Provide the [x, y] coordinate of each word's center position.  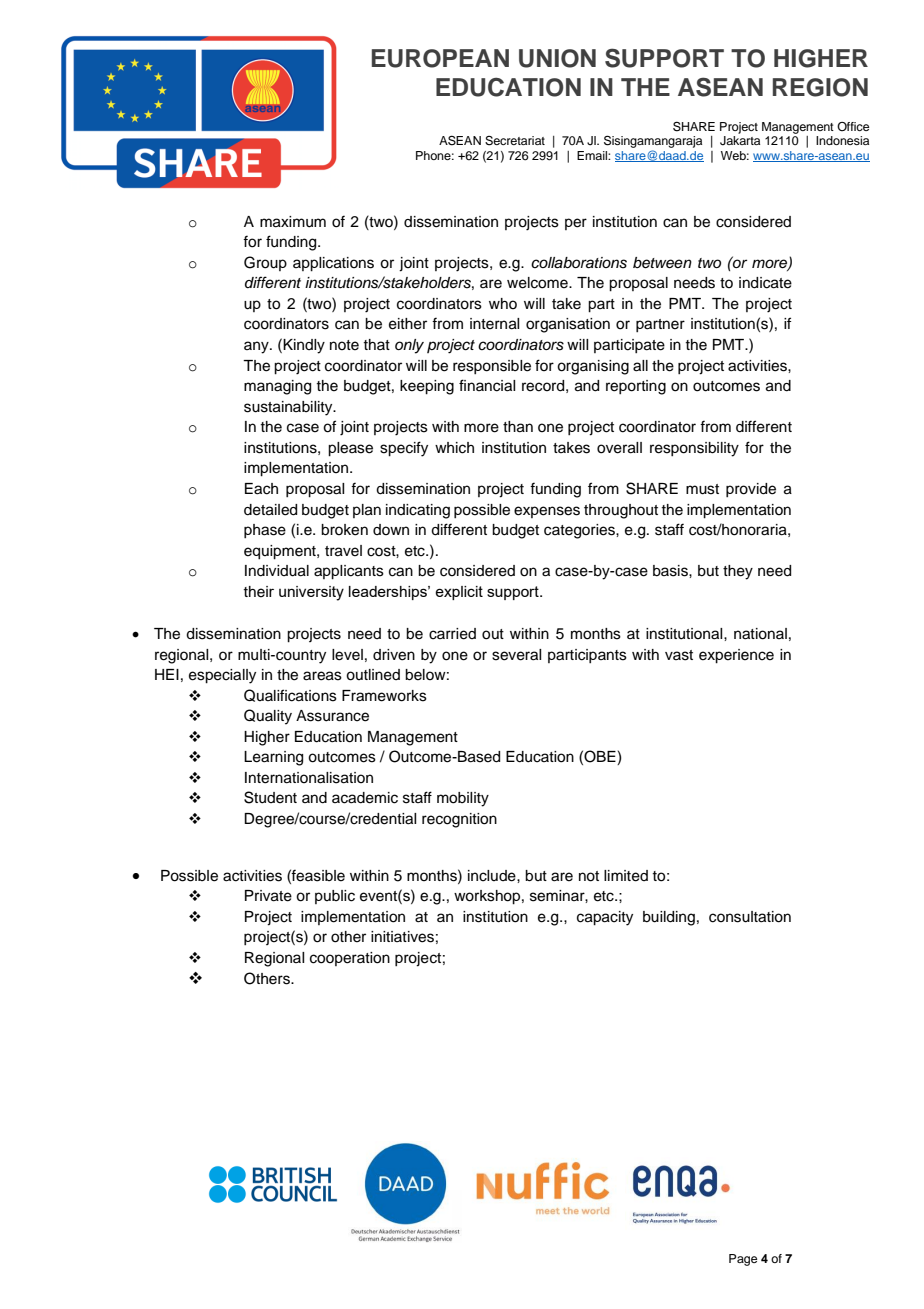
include [493, 876]
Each [261, 489]
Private [268, 896]
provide [751, 490]
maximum [293, 222]
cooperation [350, 959]
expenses [547, 512]
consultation [750, 917]
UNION [557, 58]
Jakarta [740, 141]
